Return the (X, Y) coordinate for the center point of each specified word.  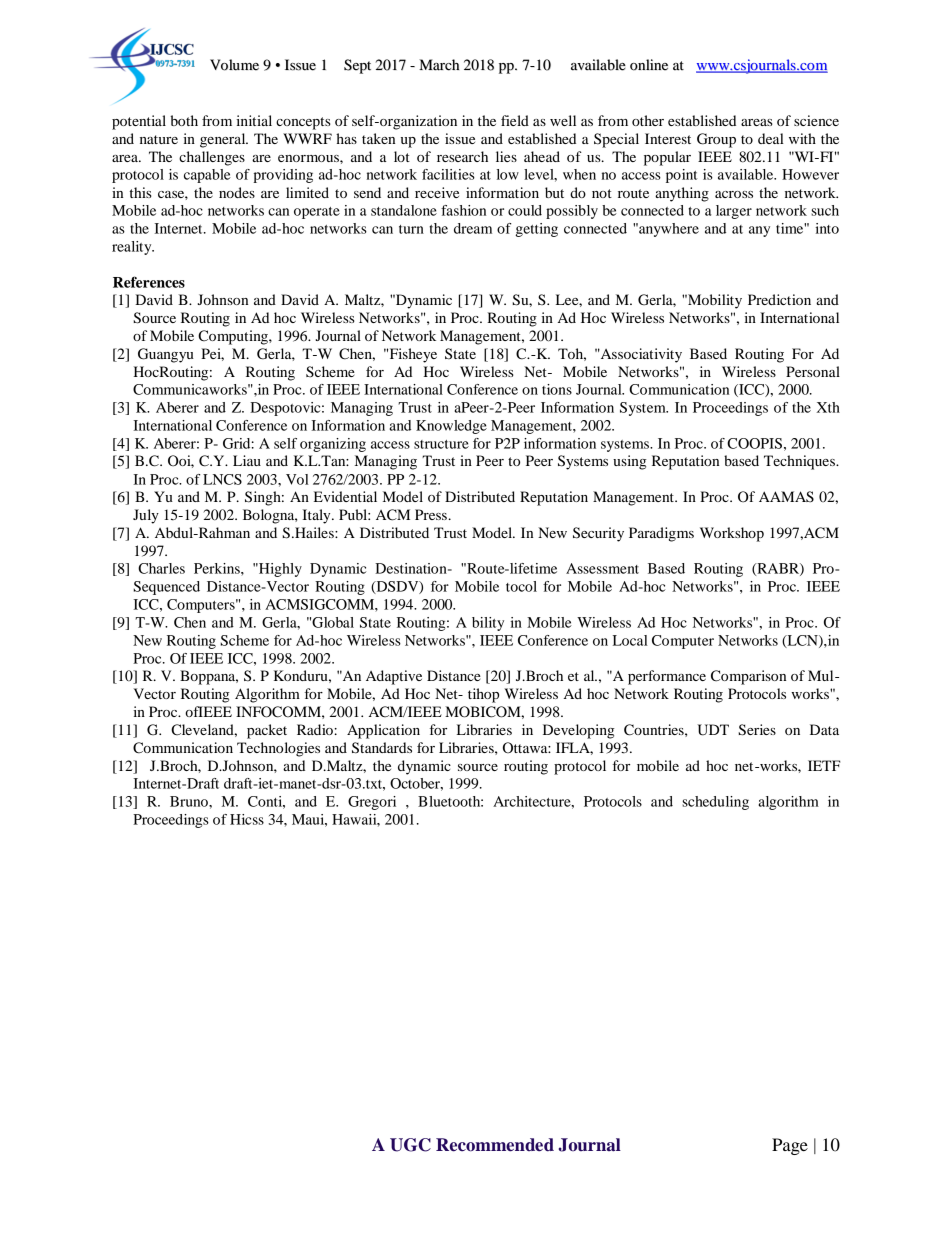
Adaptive (394, 677)
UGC (410, 1145)
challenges (212, 158)
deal (771, 138)
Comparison (748, 677)
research (462, 156)
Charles (161, 568)
